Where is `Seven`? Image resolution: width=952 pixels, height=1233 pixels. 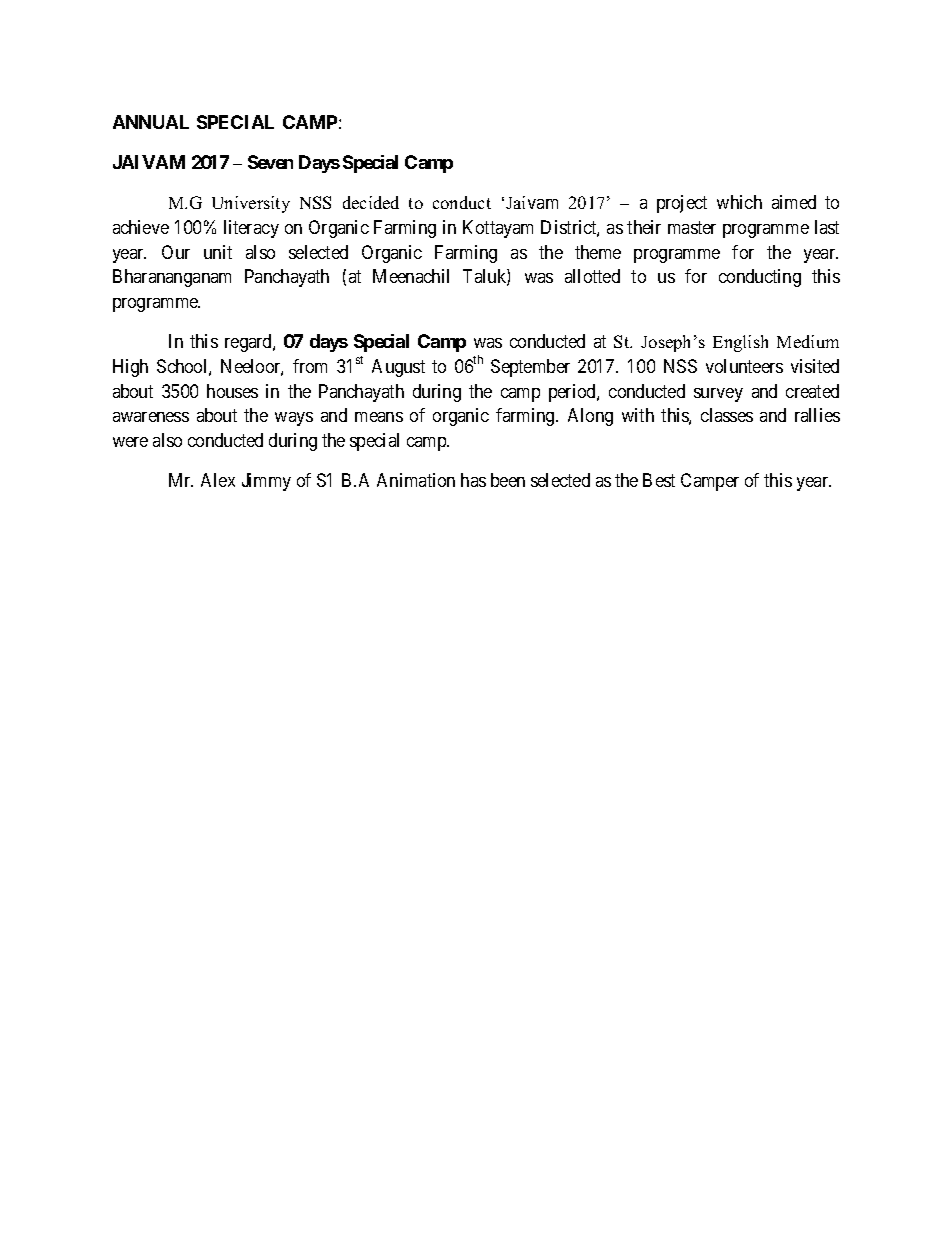
Seven is located at coordinates (270, 162).
